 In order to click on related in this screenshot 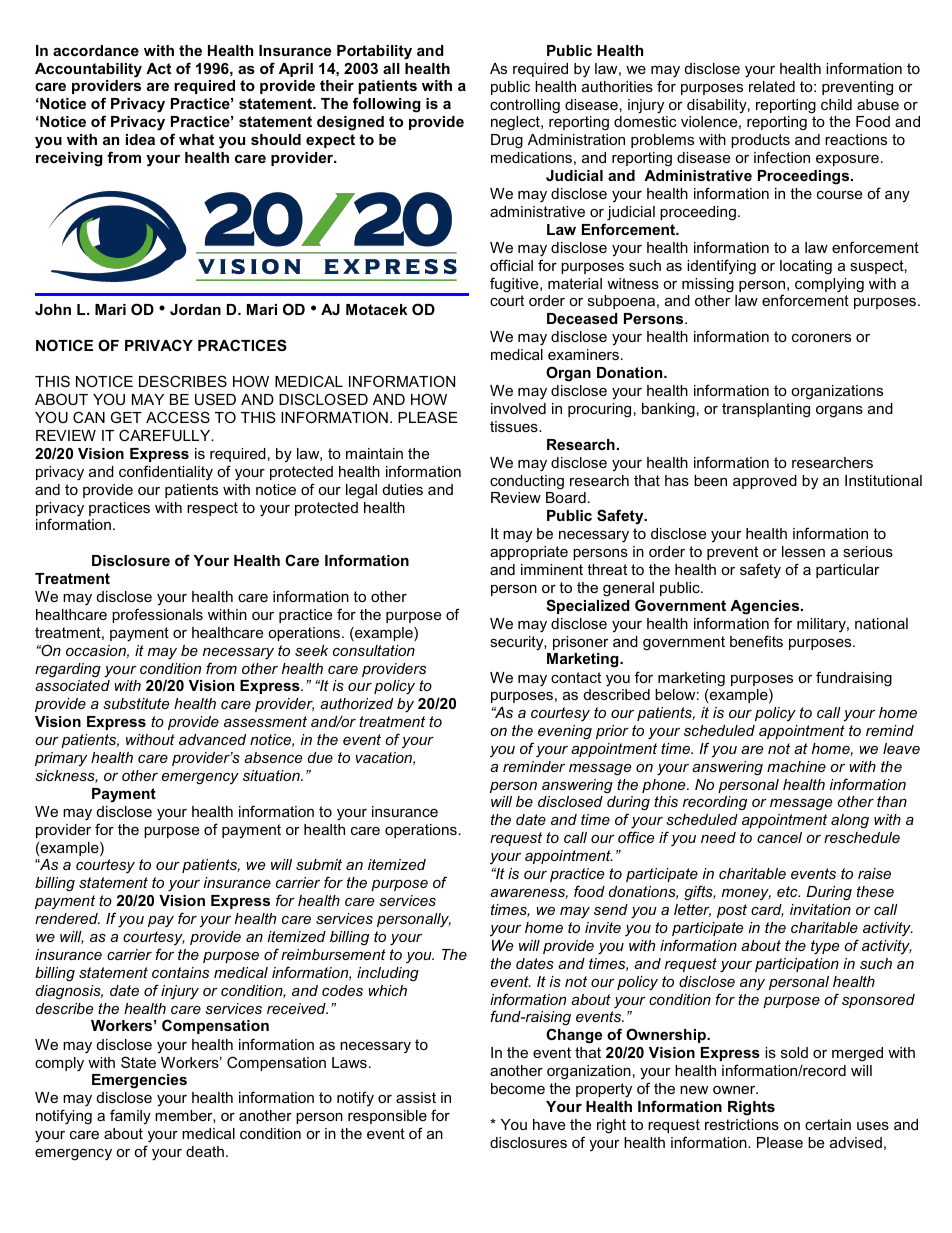, I will do `click(772, 86)`.
